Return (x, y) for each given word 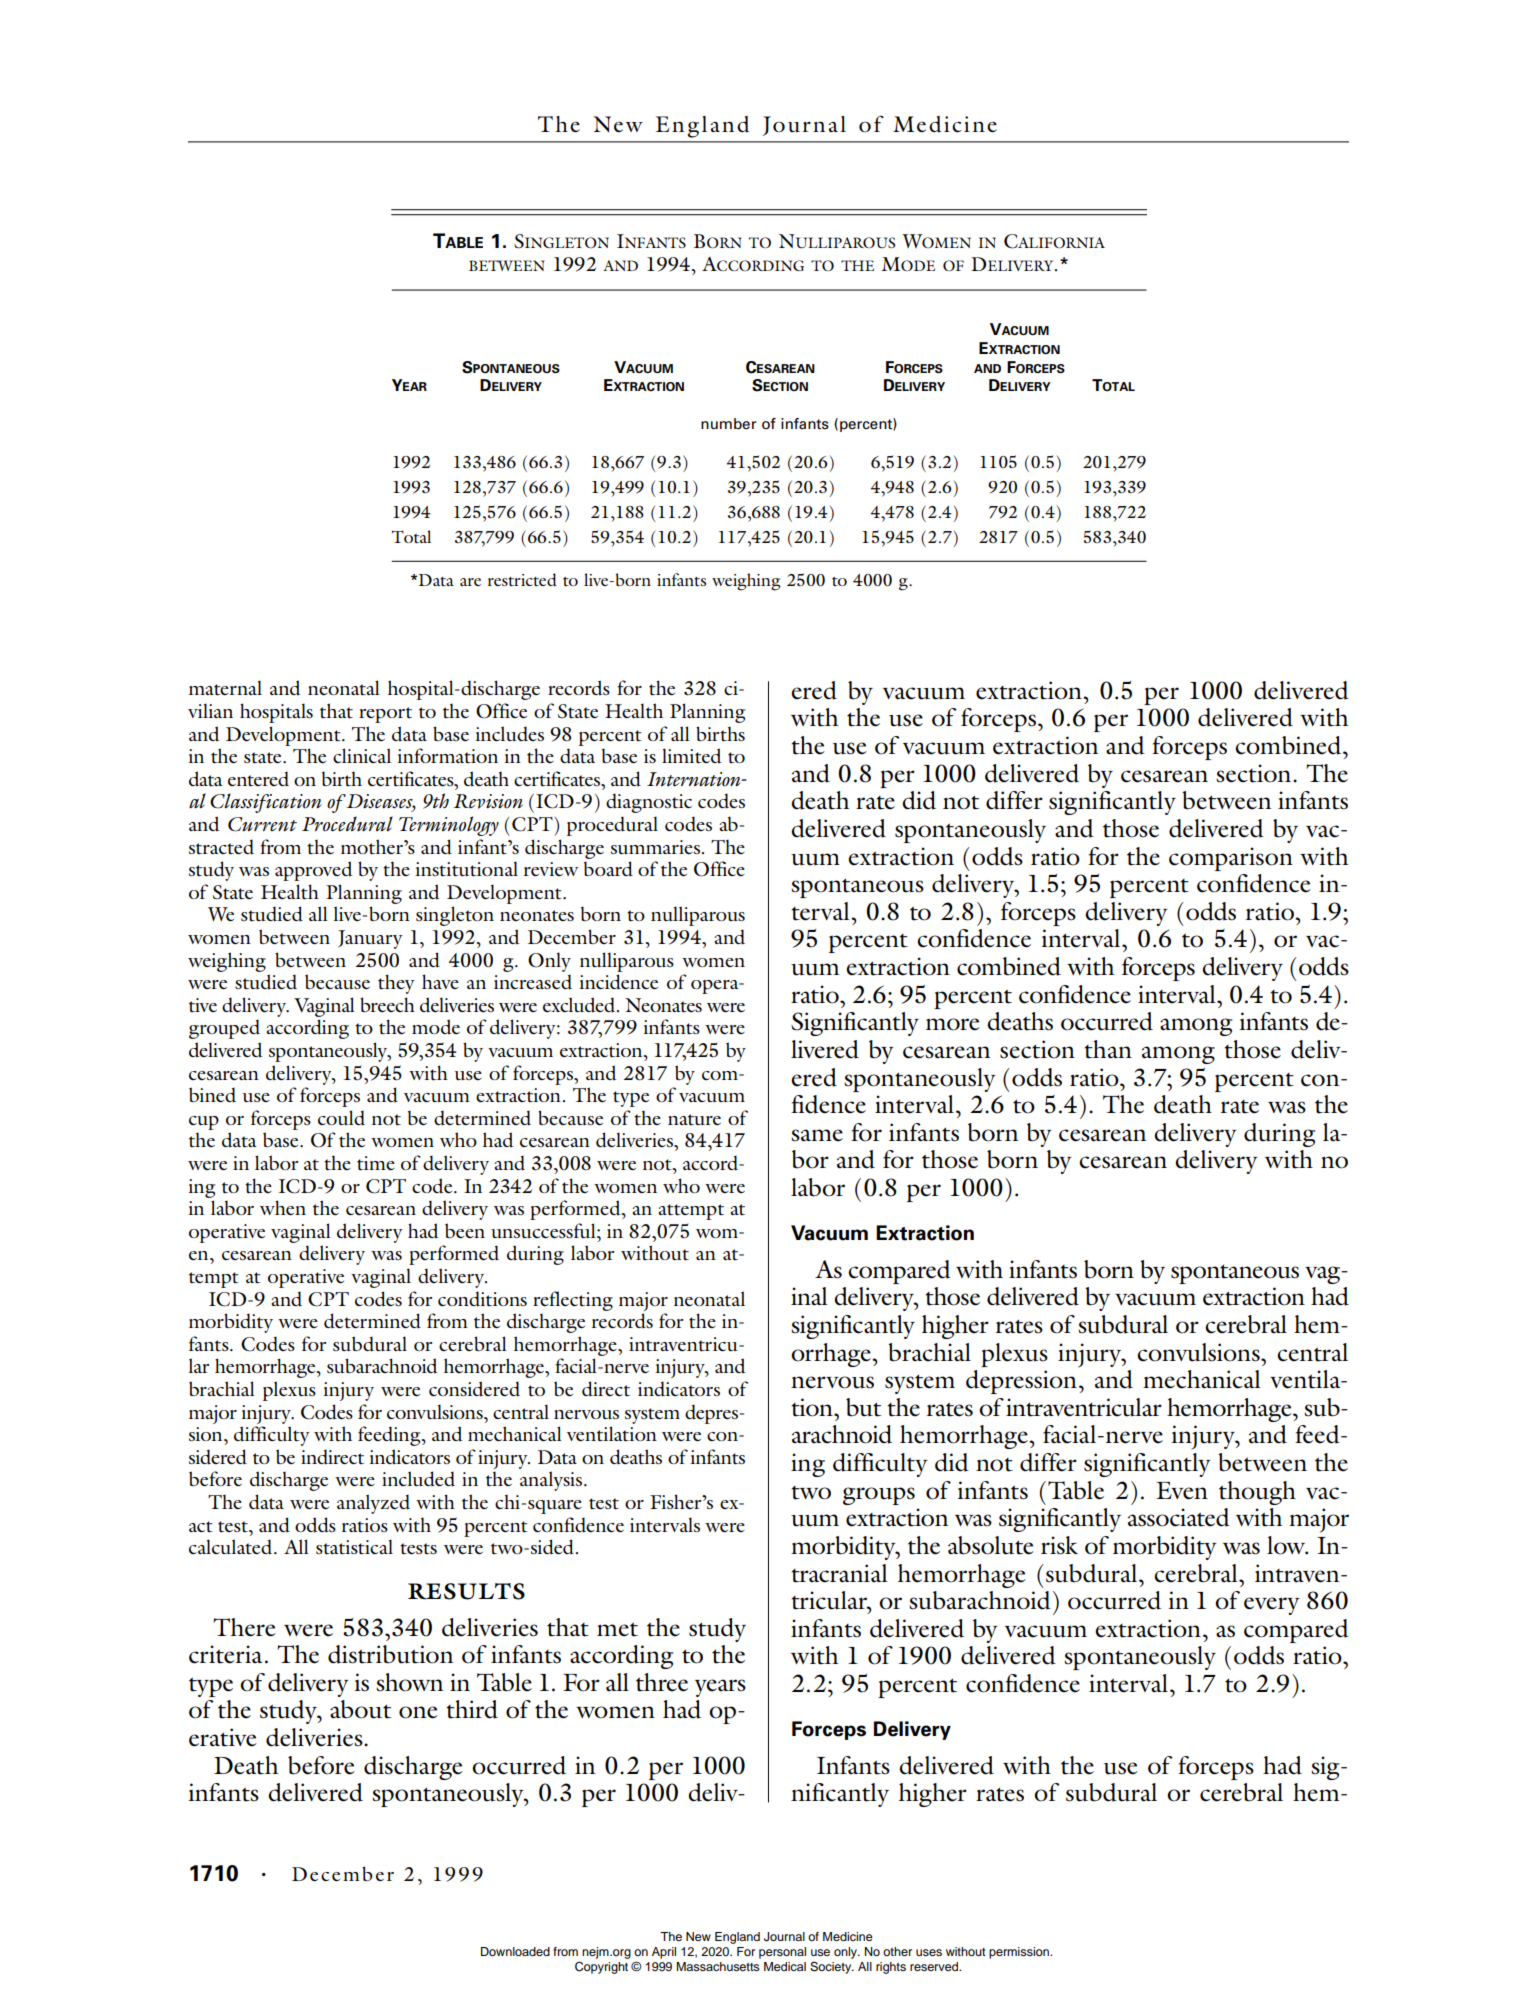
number (729, 424)
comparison (1231, 859)
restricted (522, 579)
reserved (935, 1966)
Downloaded (515, 1951)
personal (782, 1953)
